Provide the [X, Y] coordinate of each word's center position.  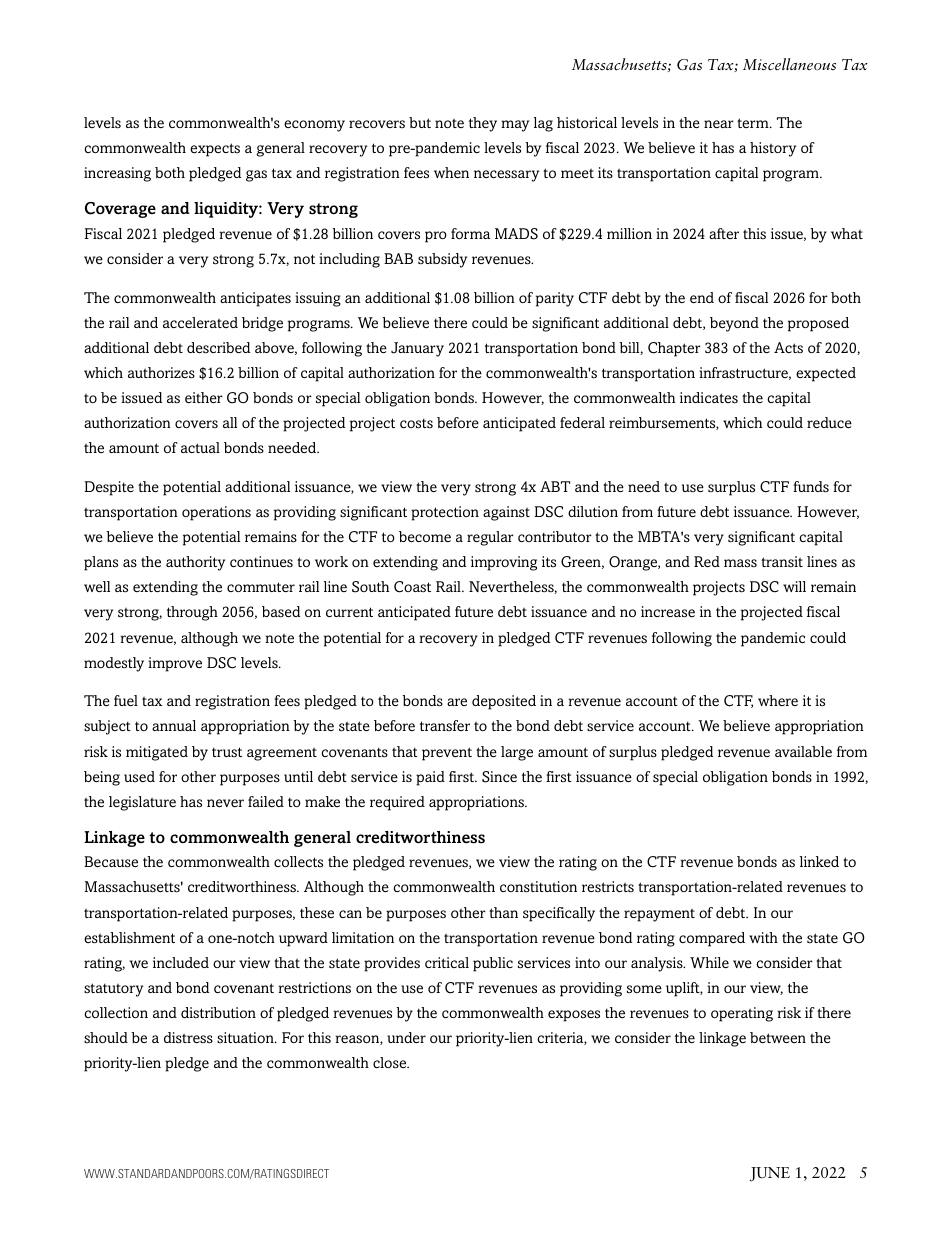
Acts [788, 347]
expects [215, 150]
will [794, 586]
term [754, 123]
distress [188, 1038]
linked [819, 861]
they [483, 124]
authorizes [161, 373]
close [391, 1063]
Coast [412, 587]
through [192, 613]
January [417, 349]
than [503, 912]
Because [111, 862]
